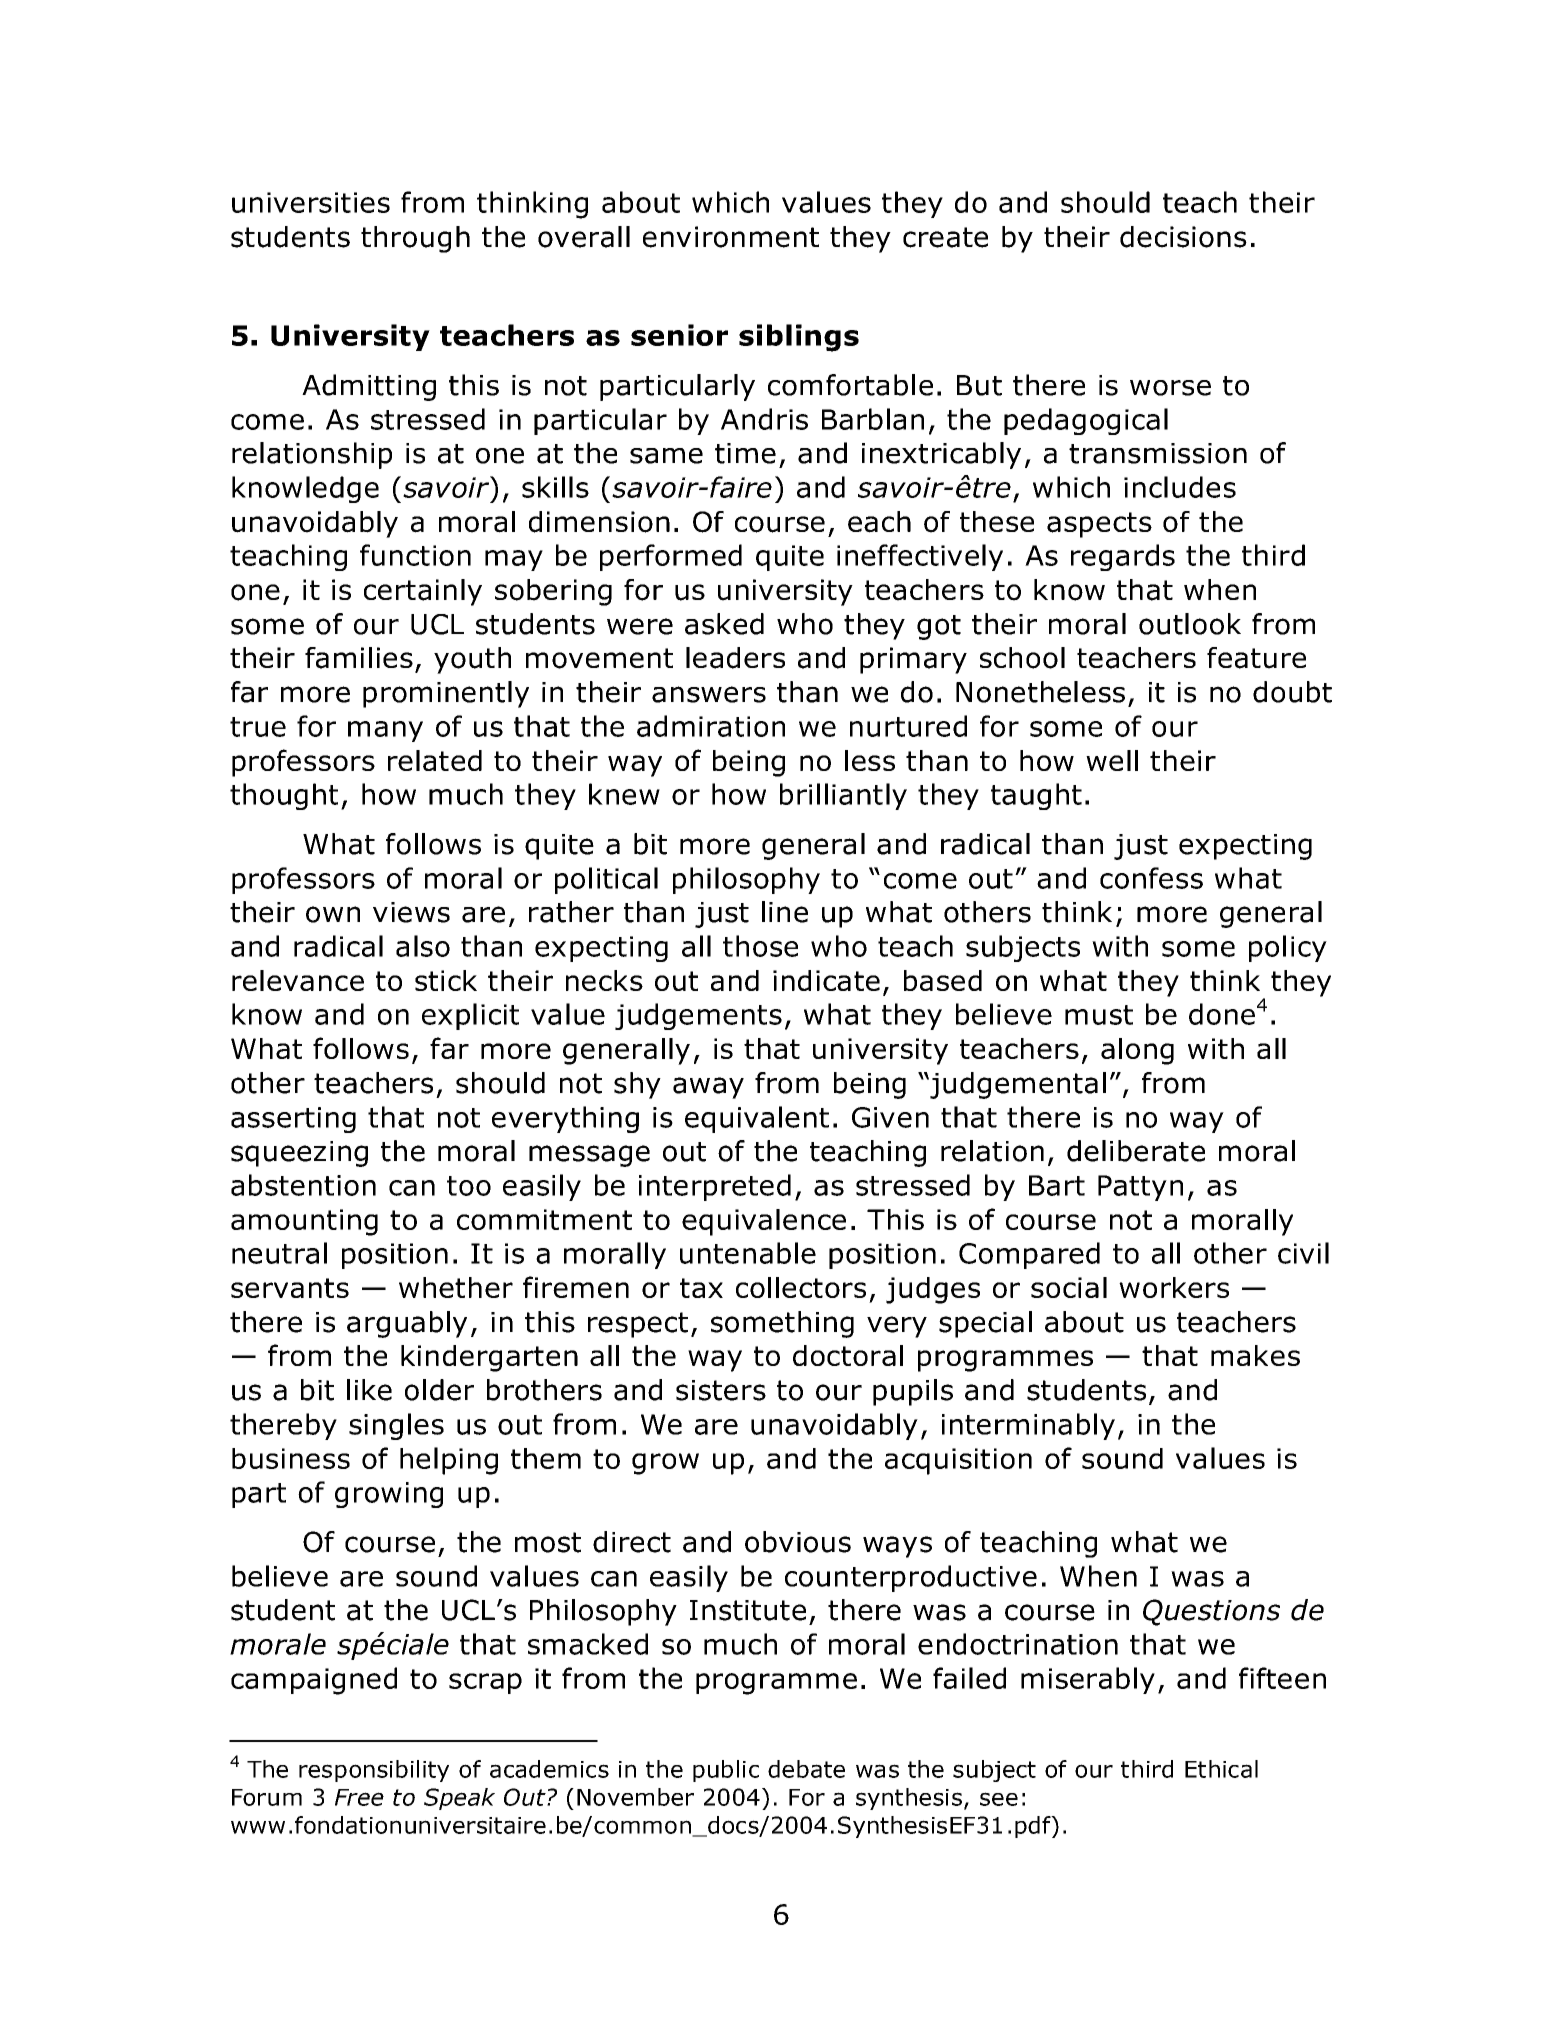 Image resolution: width=1563 pixels, height=2022 pixels. Describe the element at coordinates (731, 237) in the document. I see `environment` at that location.
